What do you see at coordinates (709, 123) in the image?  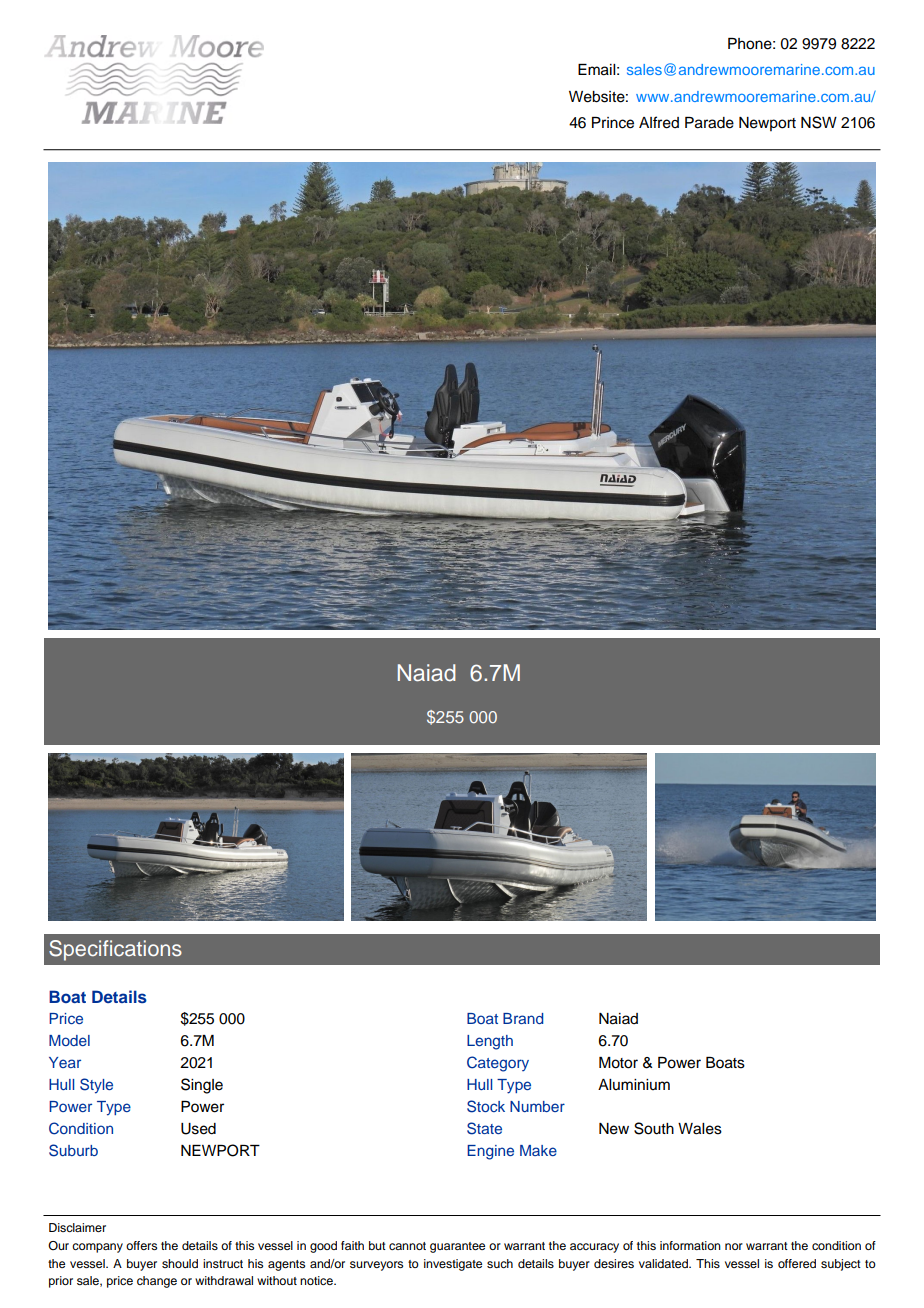 I see `Parade` at bounding box center [709, 123].
